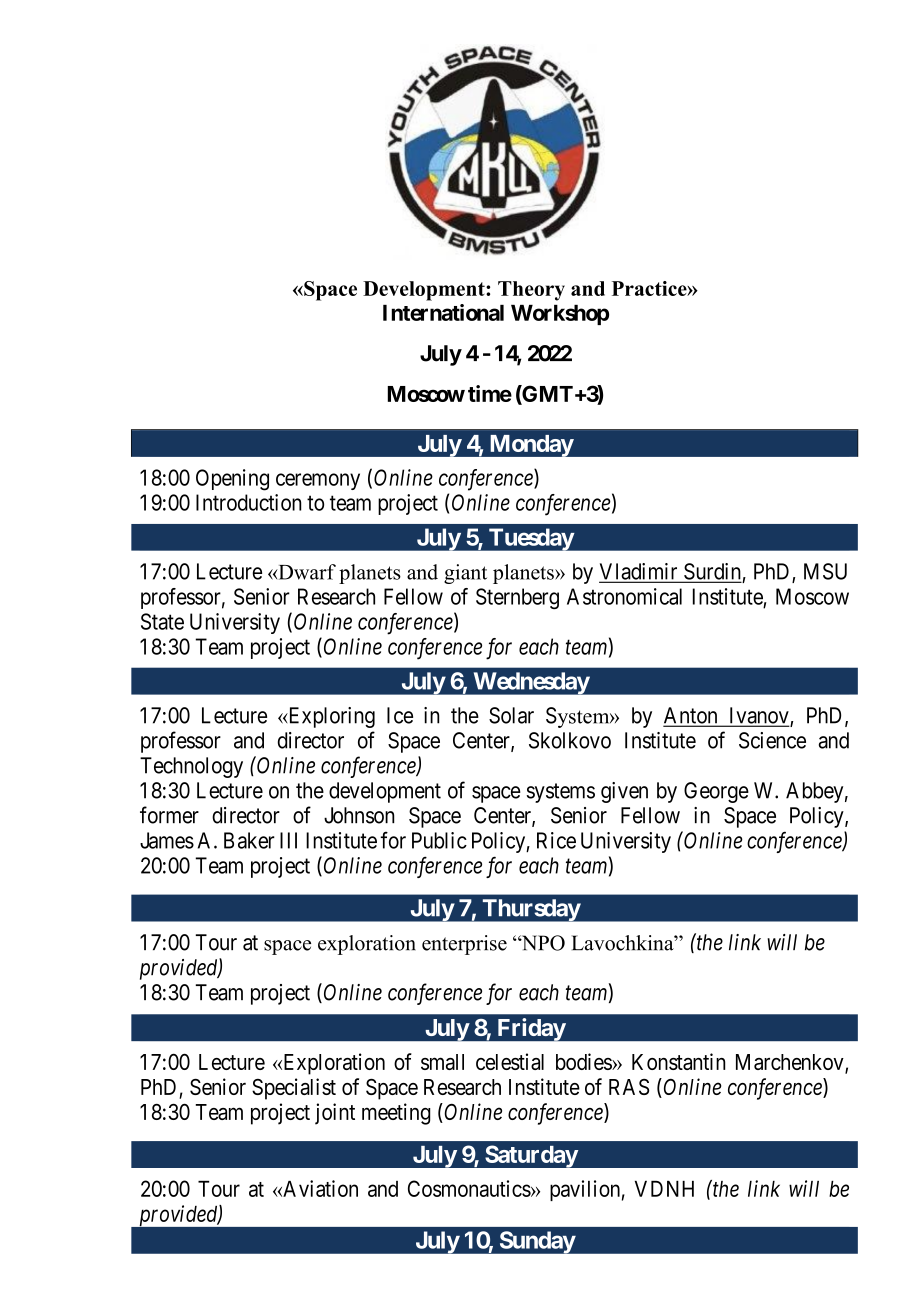  I want to click on Baker, so click(249, 840).
